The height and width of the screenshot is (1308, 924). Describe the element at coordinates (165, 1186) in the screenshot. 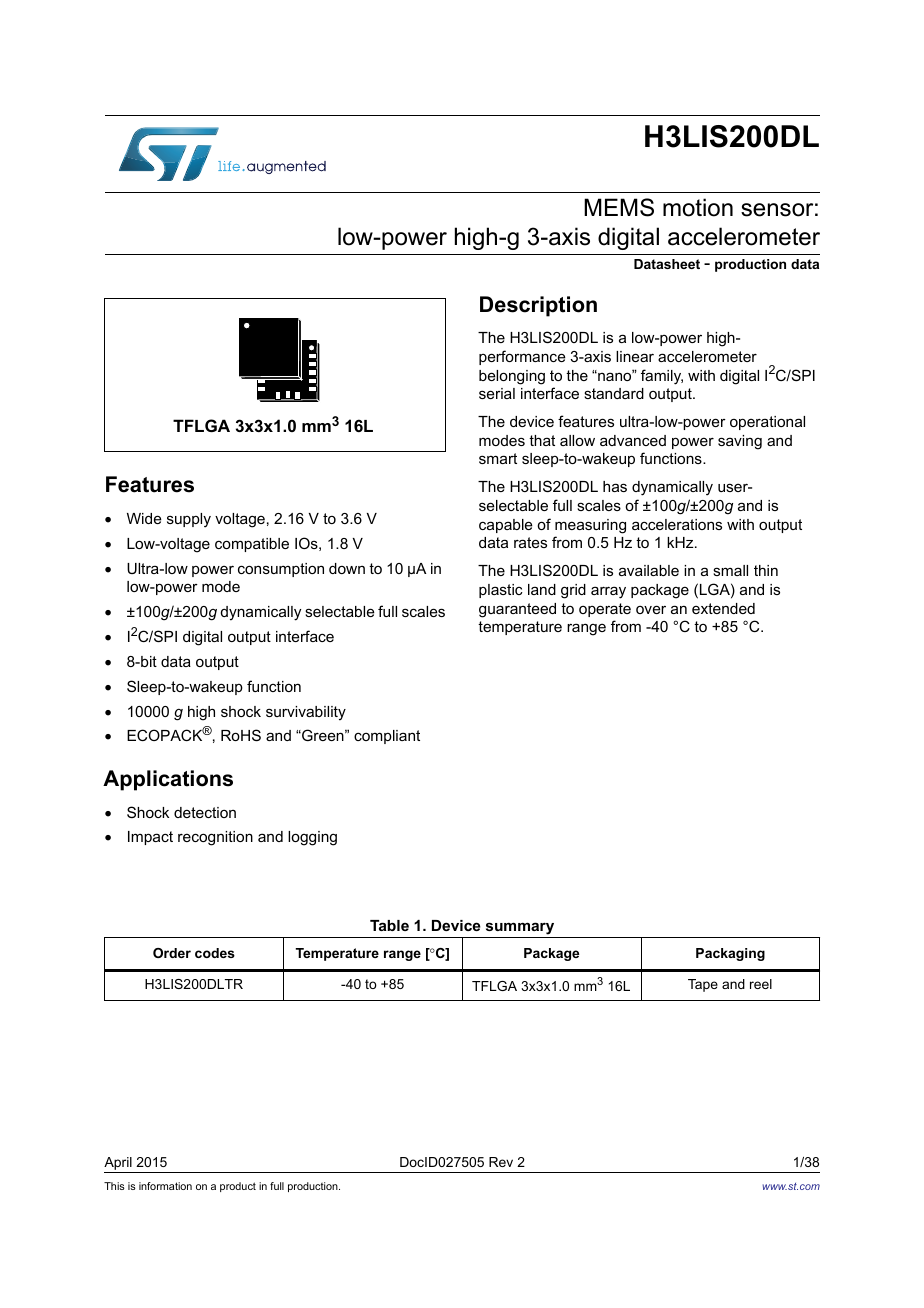

I see `information` at that location.
